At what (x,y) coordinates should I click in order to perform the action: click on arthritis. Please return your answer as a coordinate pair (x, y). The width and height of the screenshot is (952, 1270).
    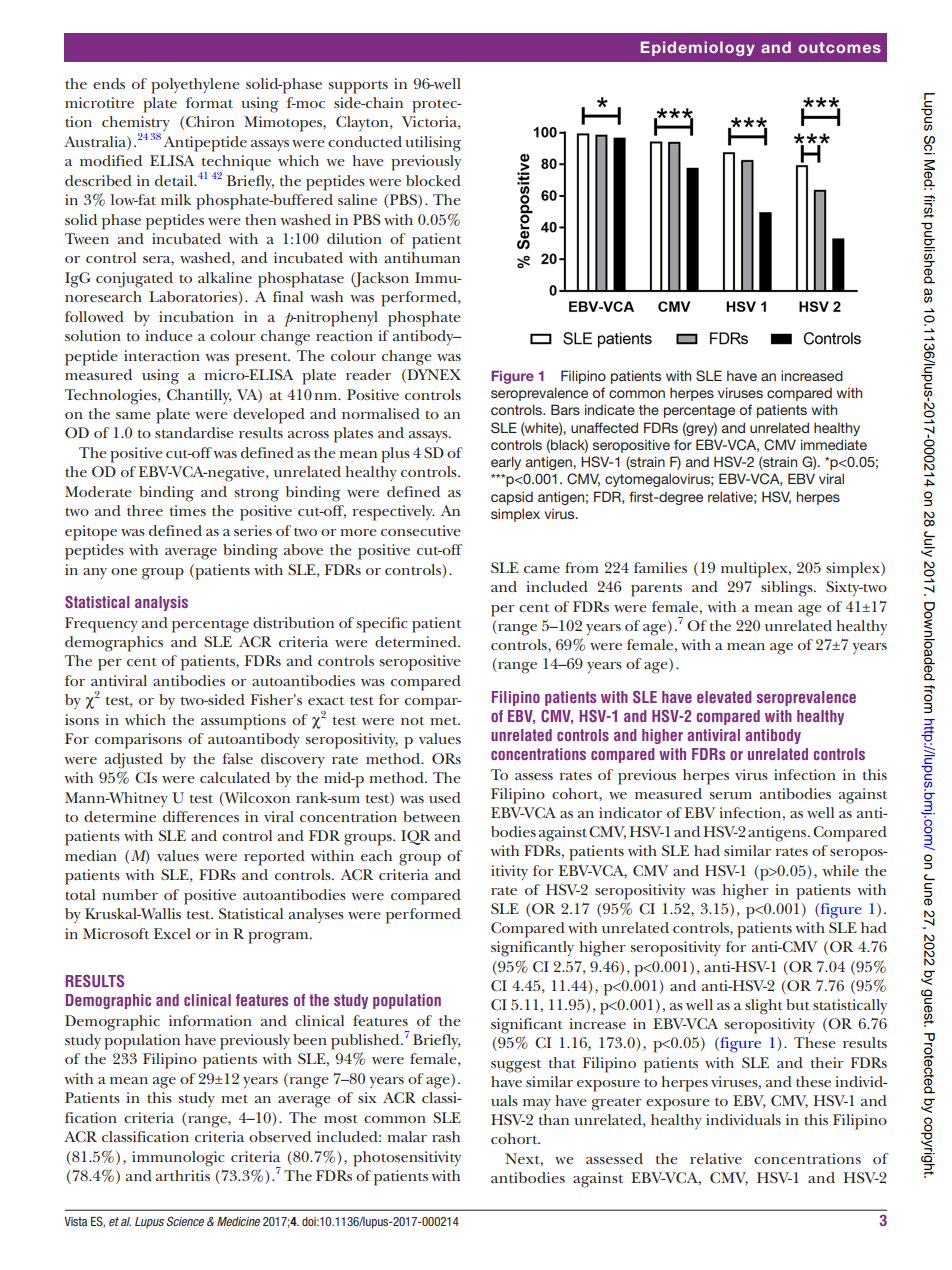
    Looking at the image, I should click on (183, 1175).
